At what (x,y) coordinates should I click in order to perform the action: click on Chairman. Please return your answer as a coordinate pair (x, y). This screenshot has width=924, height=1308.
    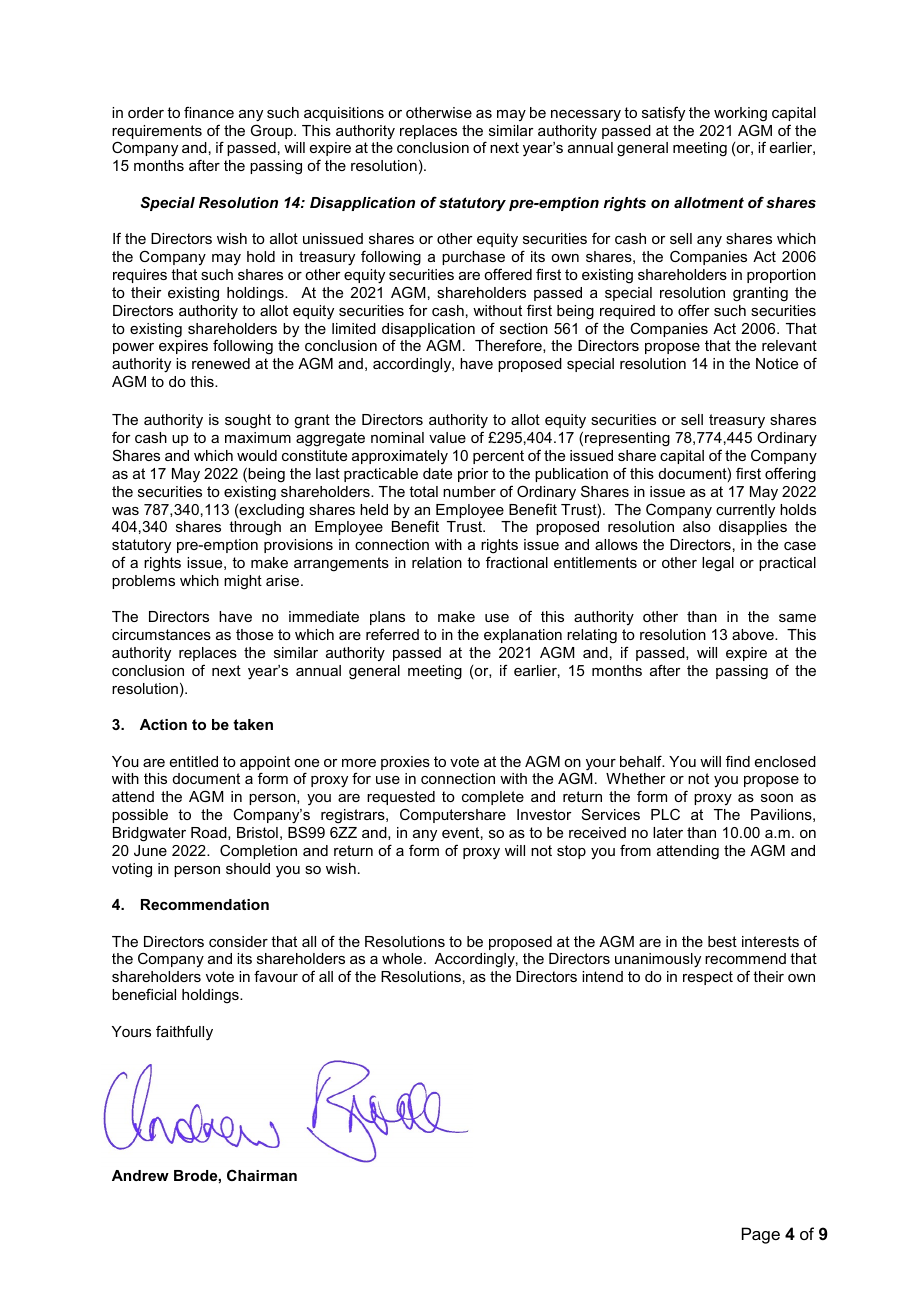
    Looking at the image, I should click on (262, 1175).
